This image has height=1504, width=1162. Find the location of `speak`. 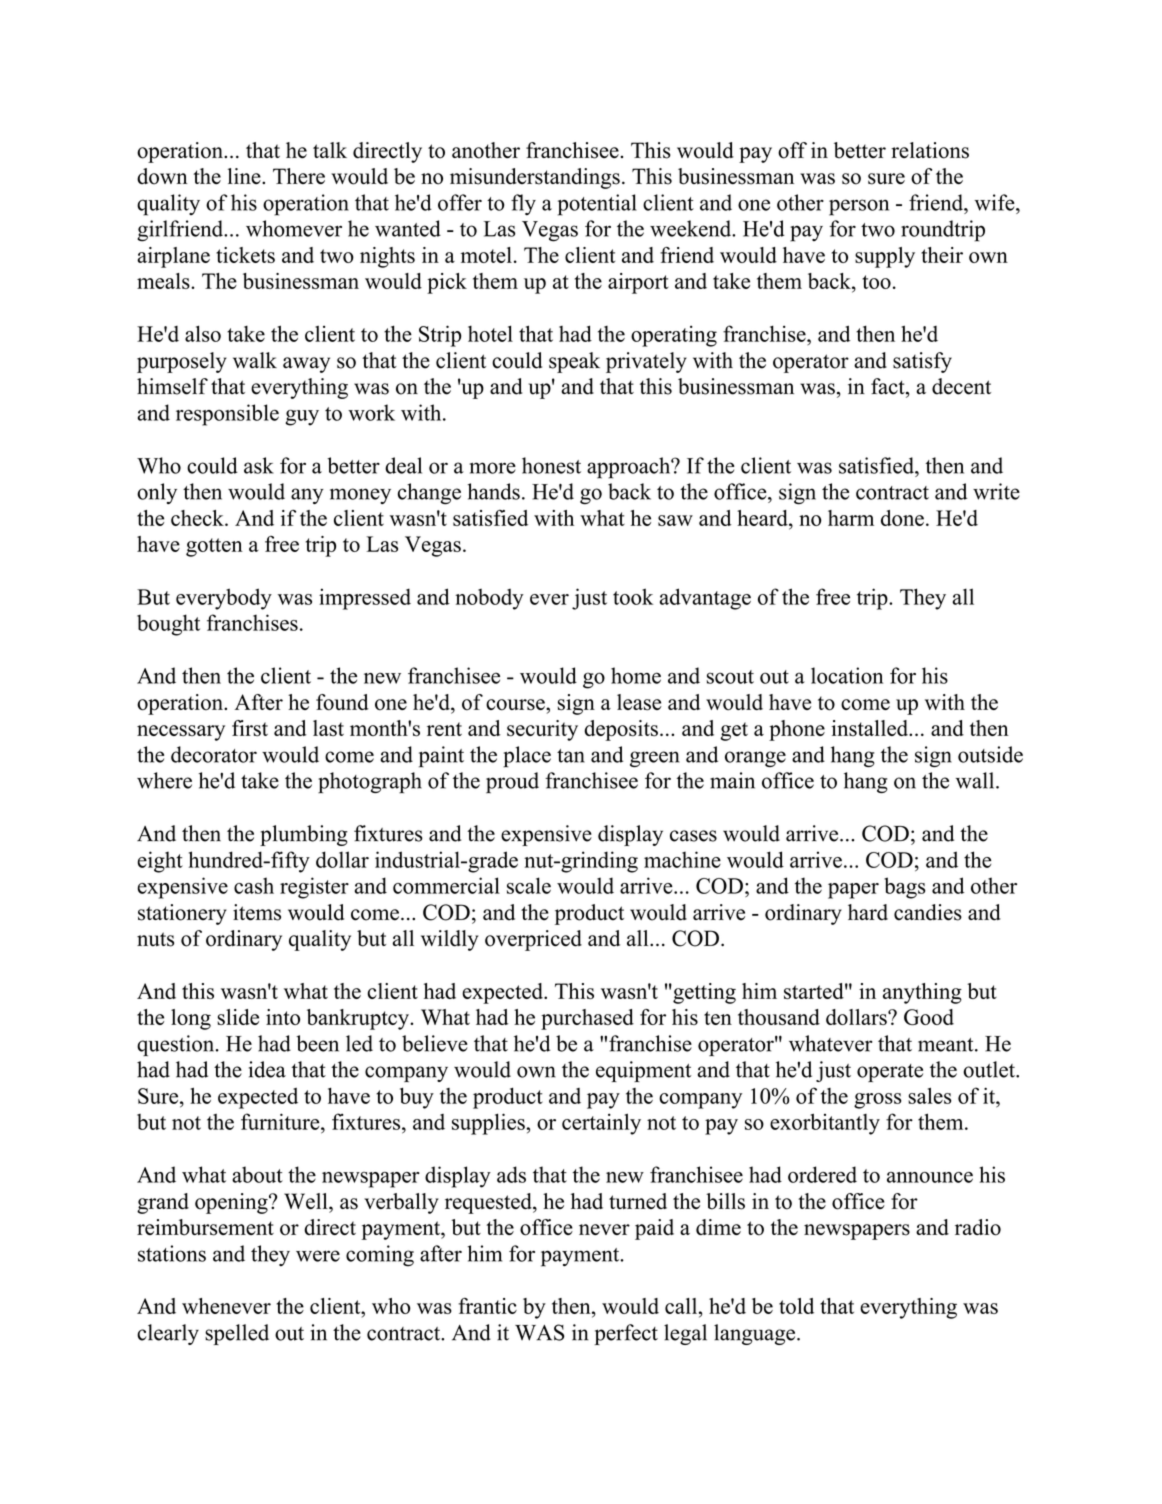

speak is located at coordinates (574, 362).
